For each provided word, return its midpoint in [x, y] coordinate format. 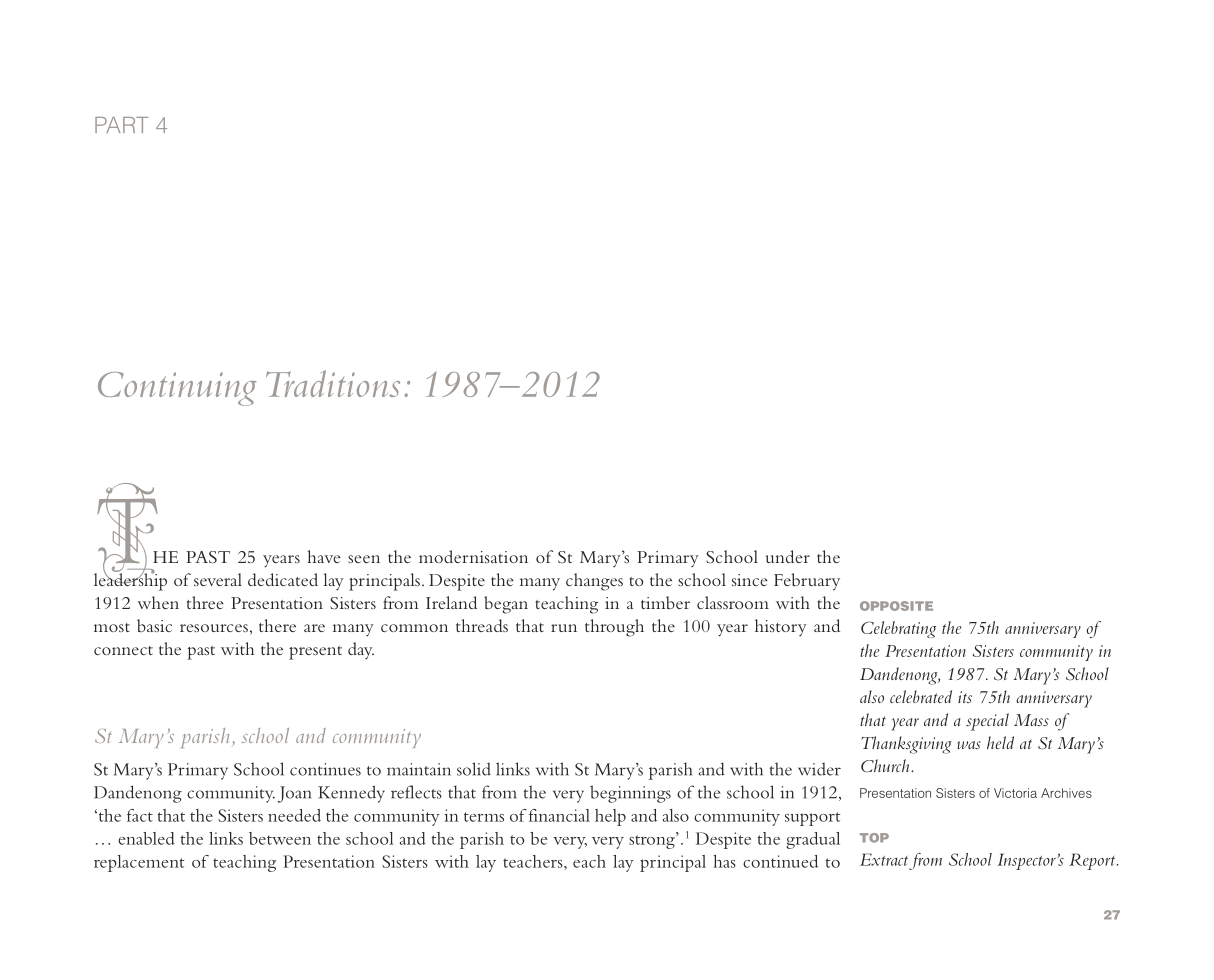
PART [121, 125]
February [807, 582]
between [280, 838]
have [324, 556]
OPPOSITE [896, 606]
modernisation [473, 556]
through [614, 628]
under [788, 556]
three [205, 602]
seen [364, 559]
